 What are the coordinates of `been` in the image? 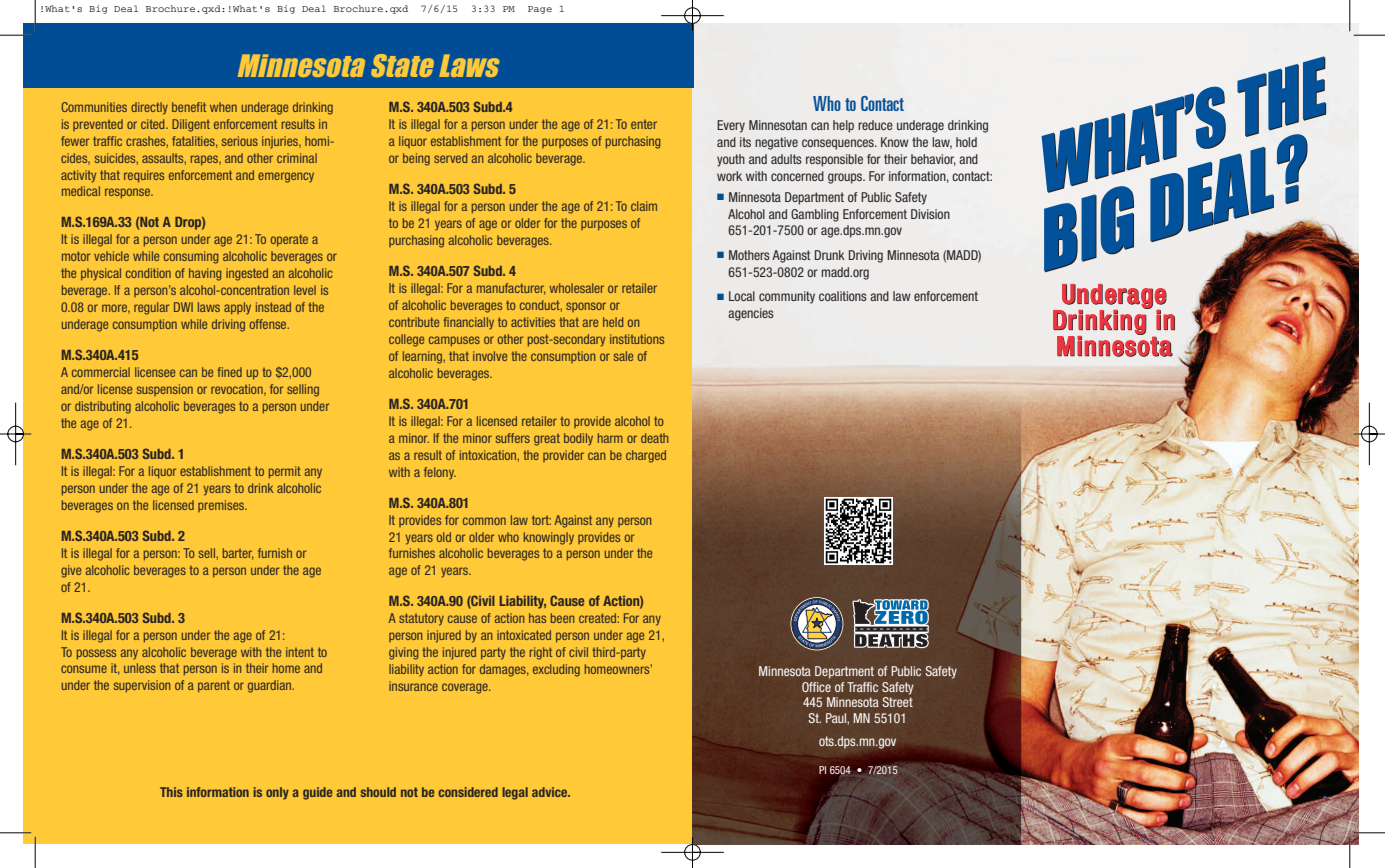 It's located at (562, 618).
